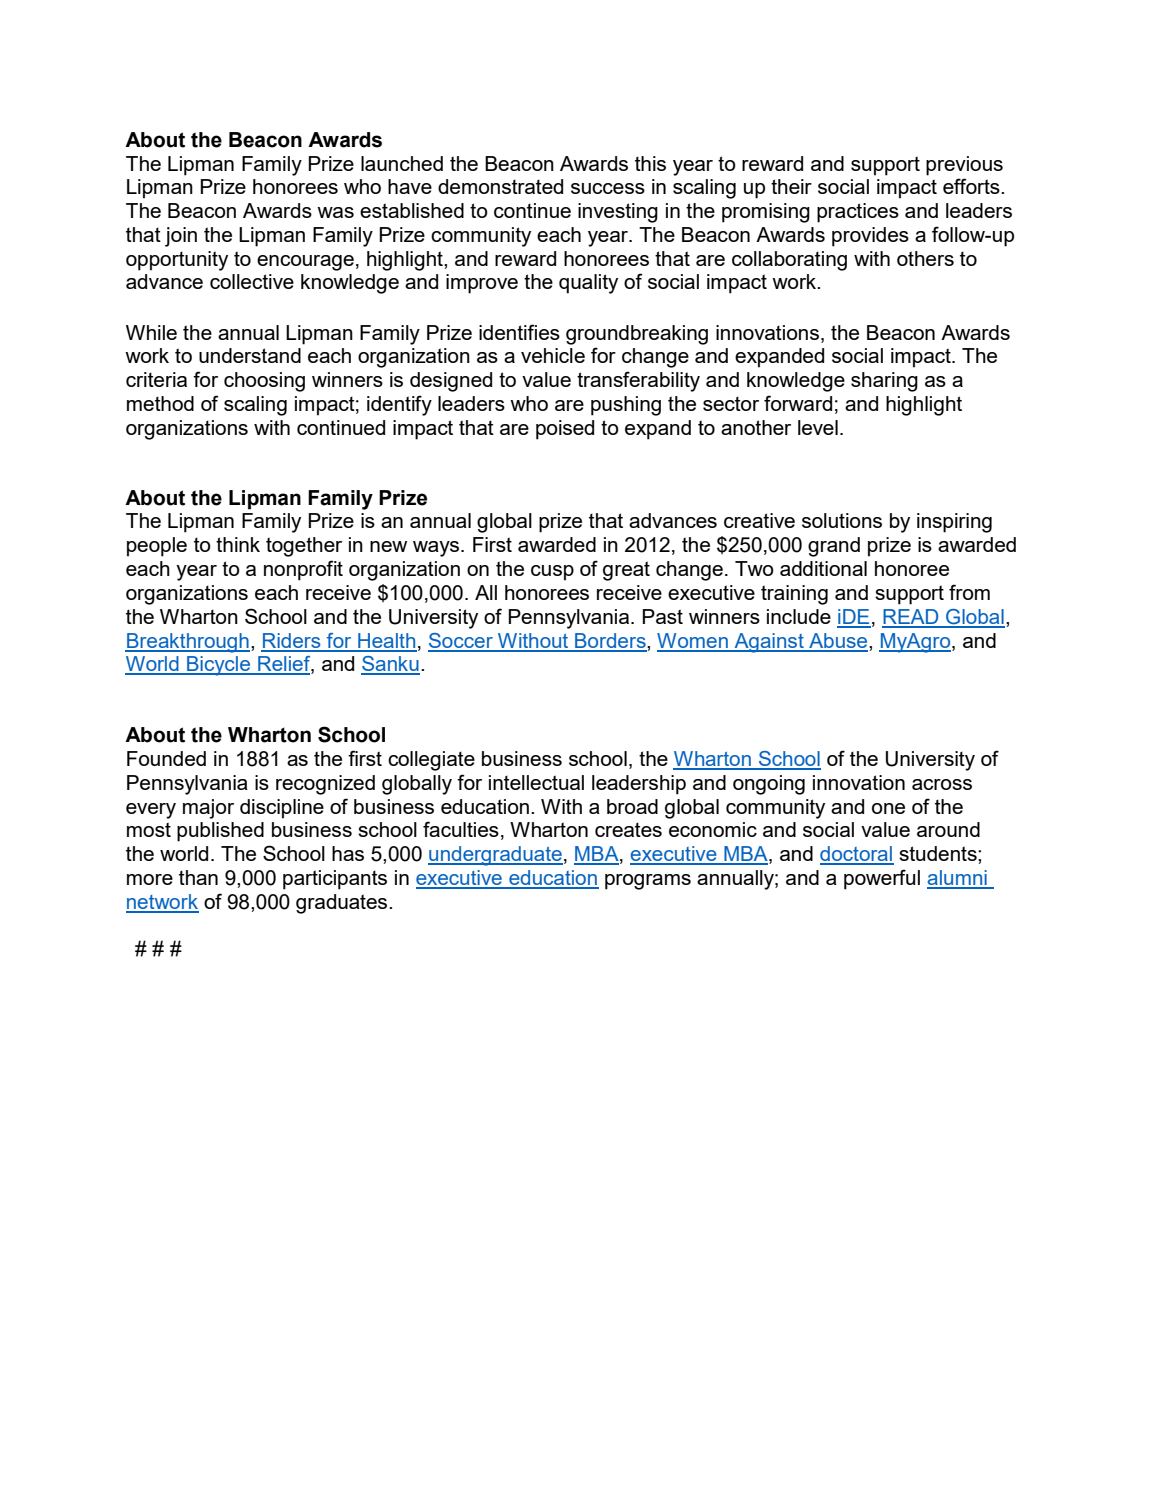 The height and width of the document is (1488, 1150). I want to click on was, so click(335, 212).
